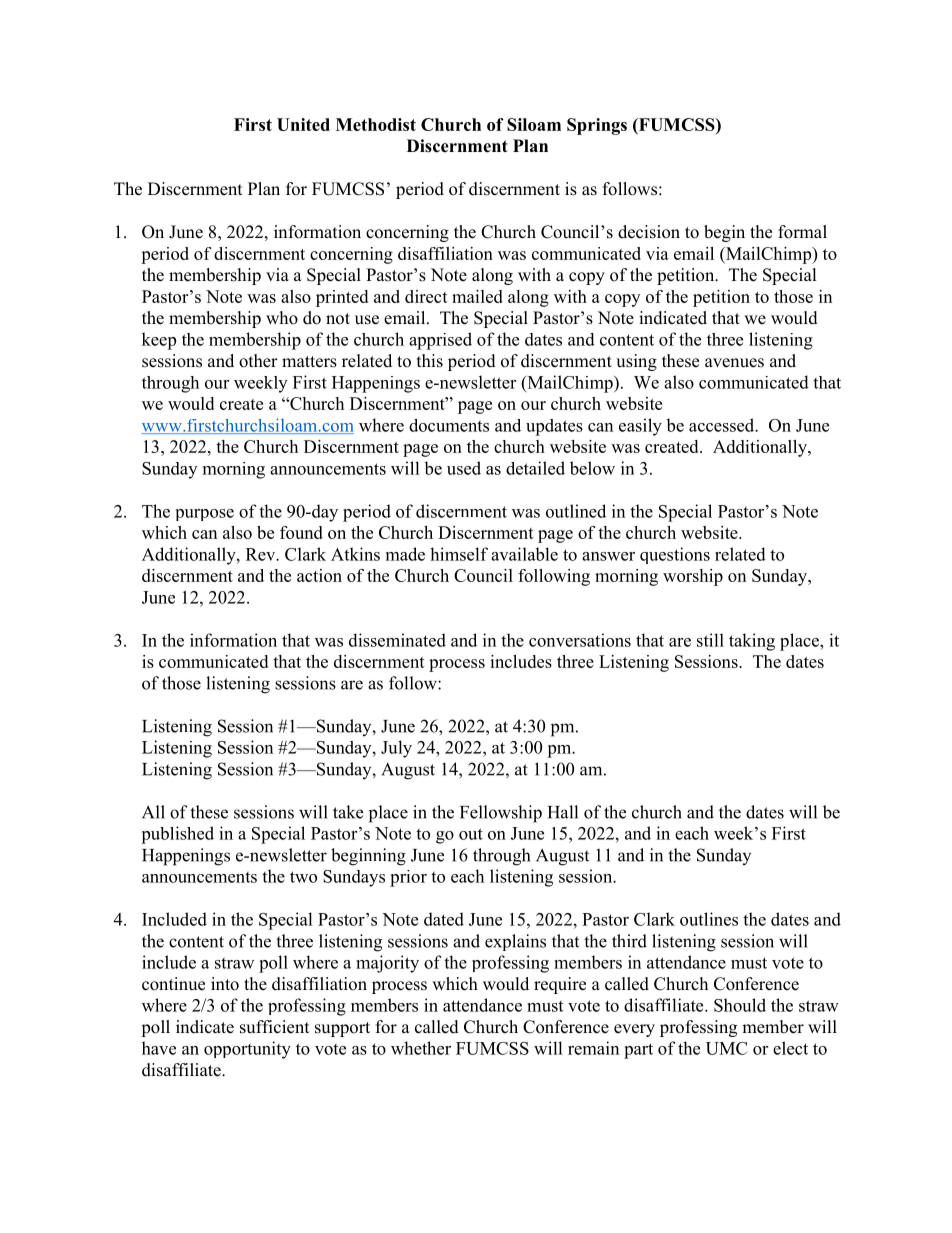 Image resolution: width=952 pixels, height=1233 pixels. I want to click on Springs, so click(597, 126).
